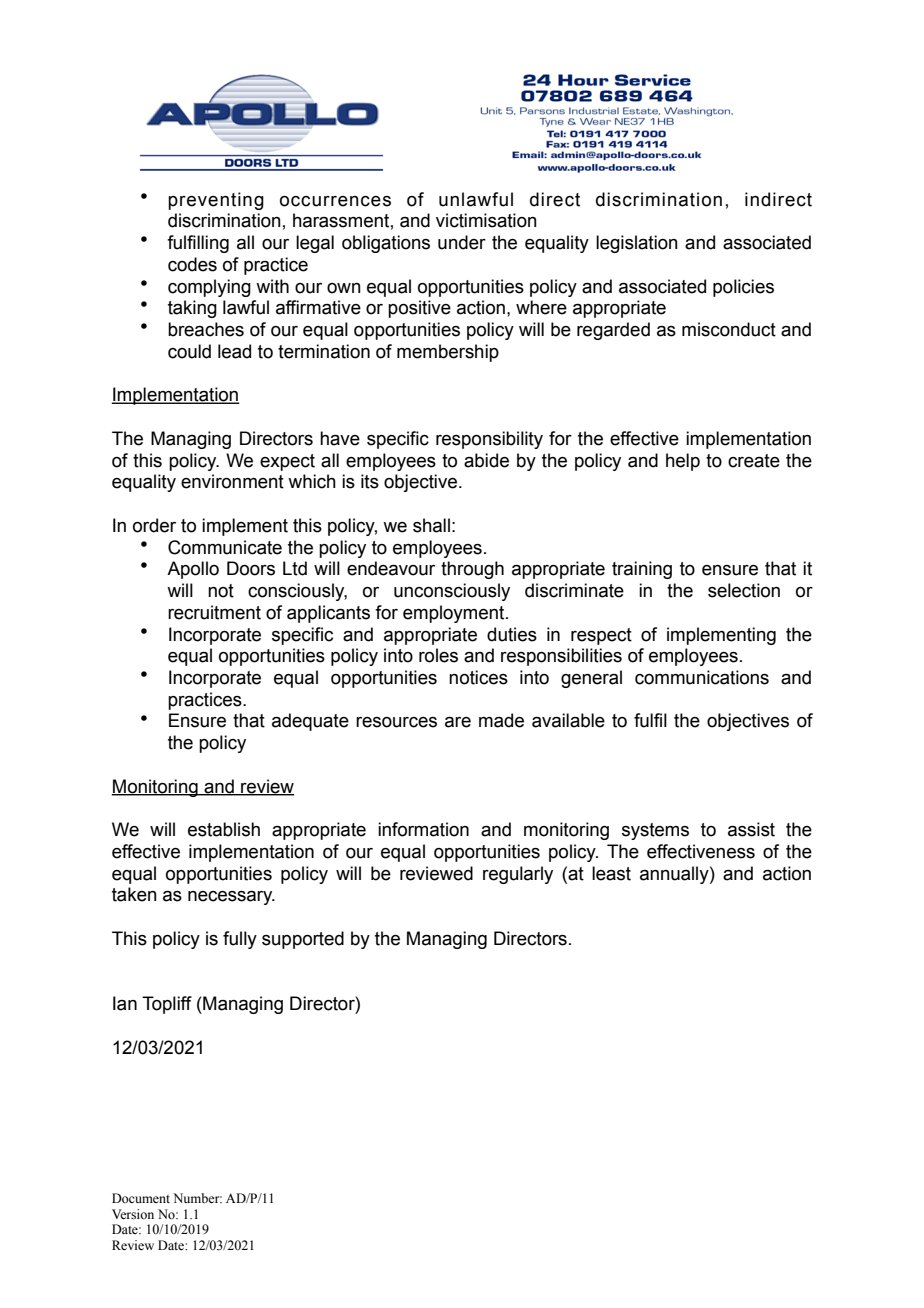  I want to click on under, so click(462, 242).
